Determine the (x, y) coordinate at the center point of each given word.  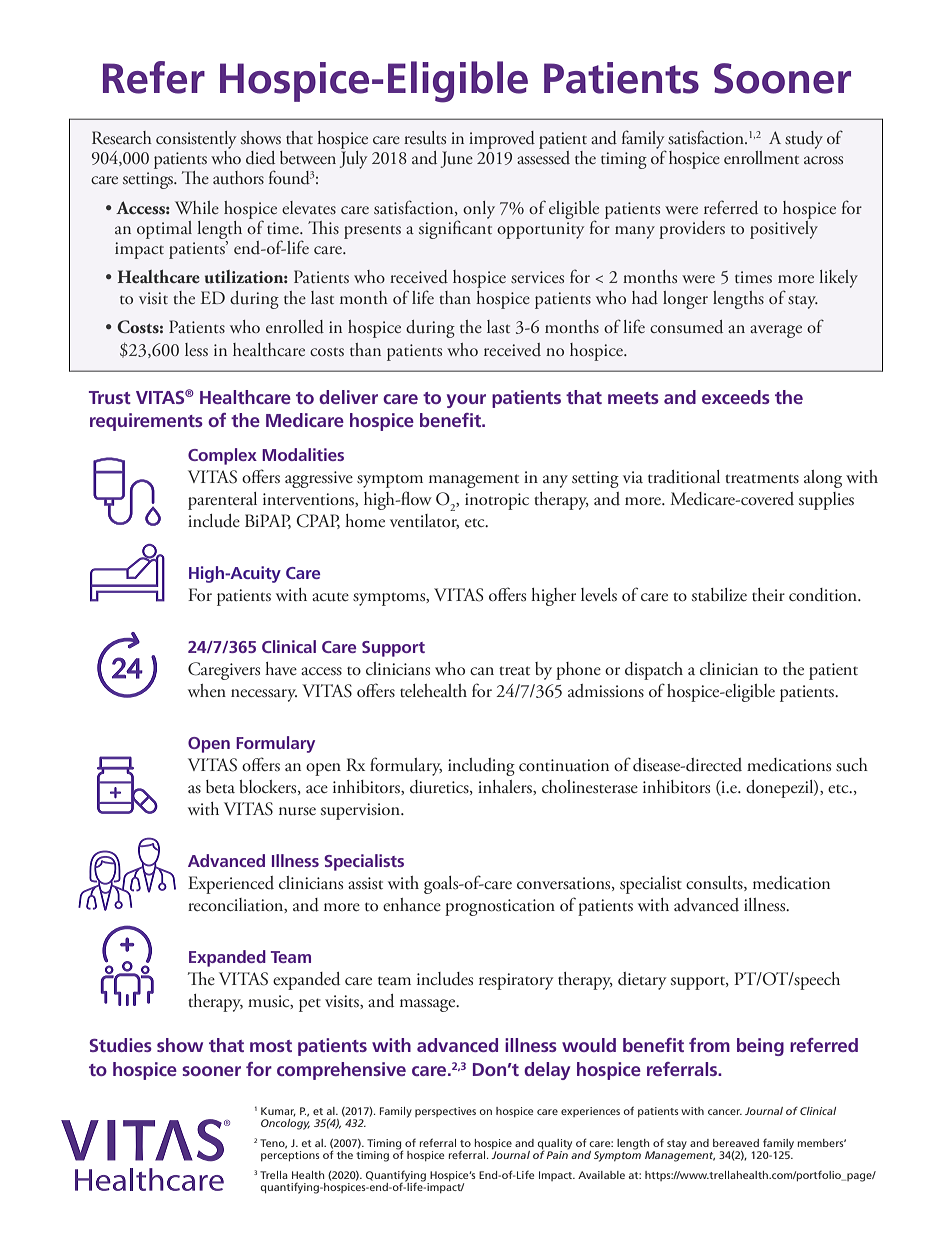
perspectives (445, 1112)
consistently (196, 140)
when (207, 690)
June (456, 159)
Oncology (285, 1123)
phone (578, 671)
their (768, 594)
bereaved (736, 1143)
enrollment (761, 157)
